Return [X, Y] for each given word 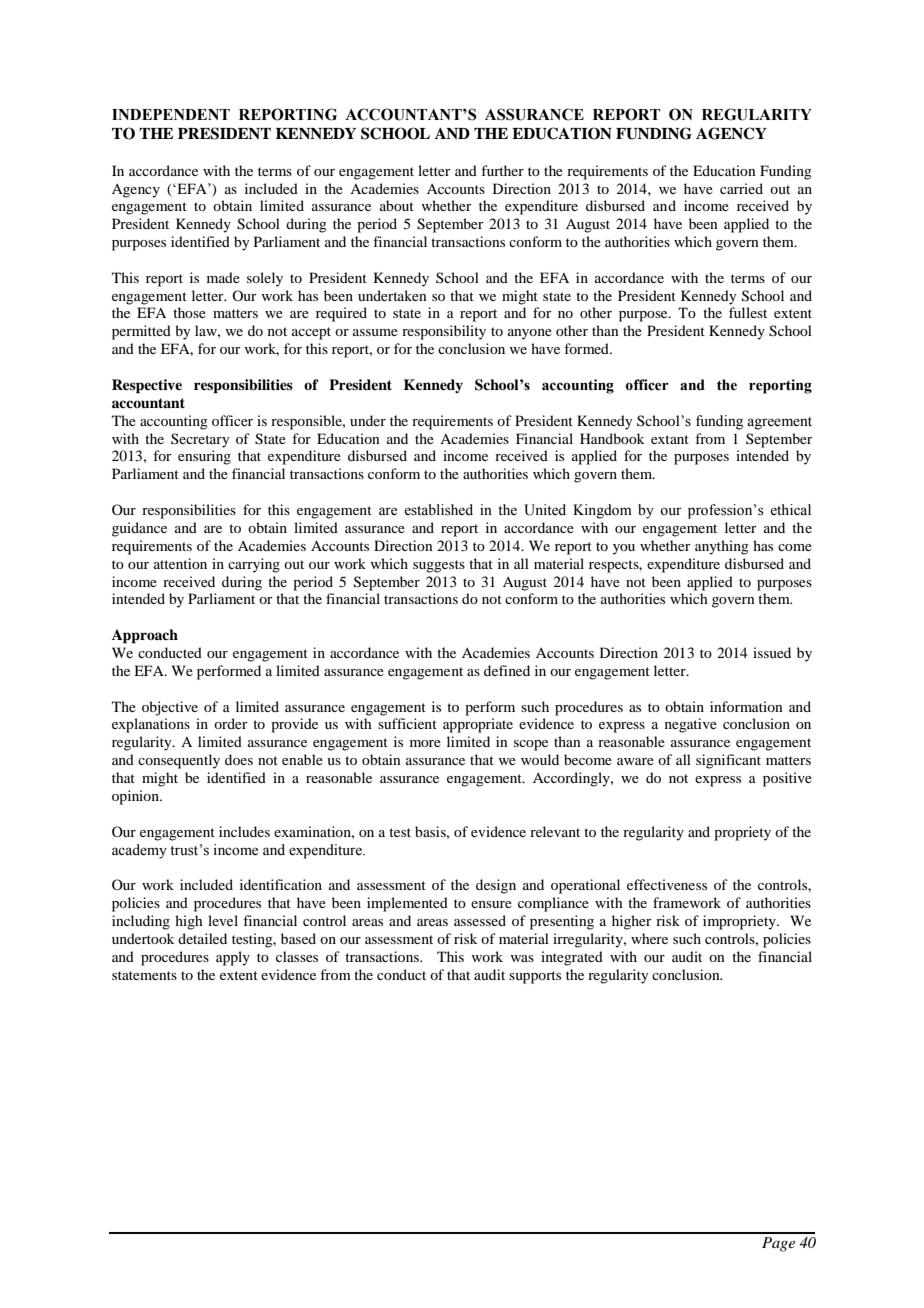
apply [233, 958]
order [231, 723]
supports [535, 977]
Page [778, 1244]
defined [507, 670]
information [746, 706]
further [502, 170]
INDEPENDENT [171, 114]
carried [741, 188]
